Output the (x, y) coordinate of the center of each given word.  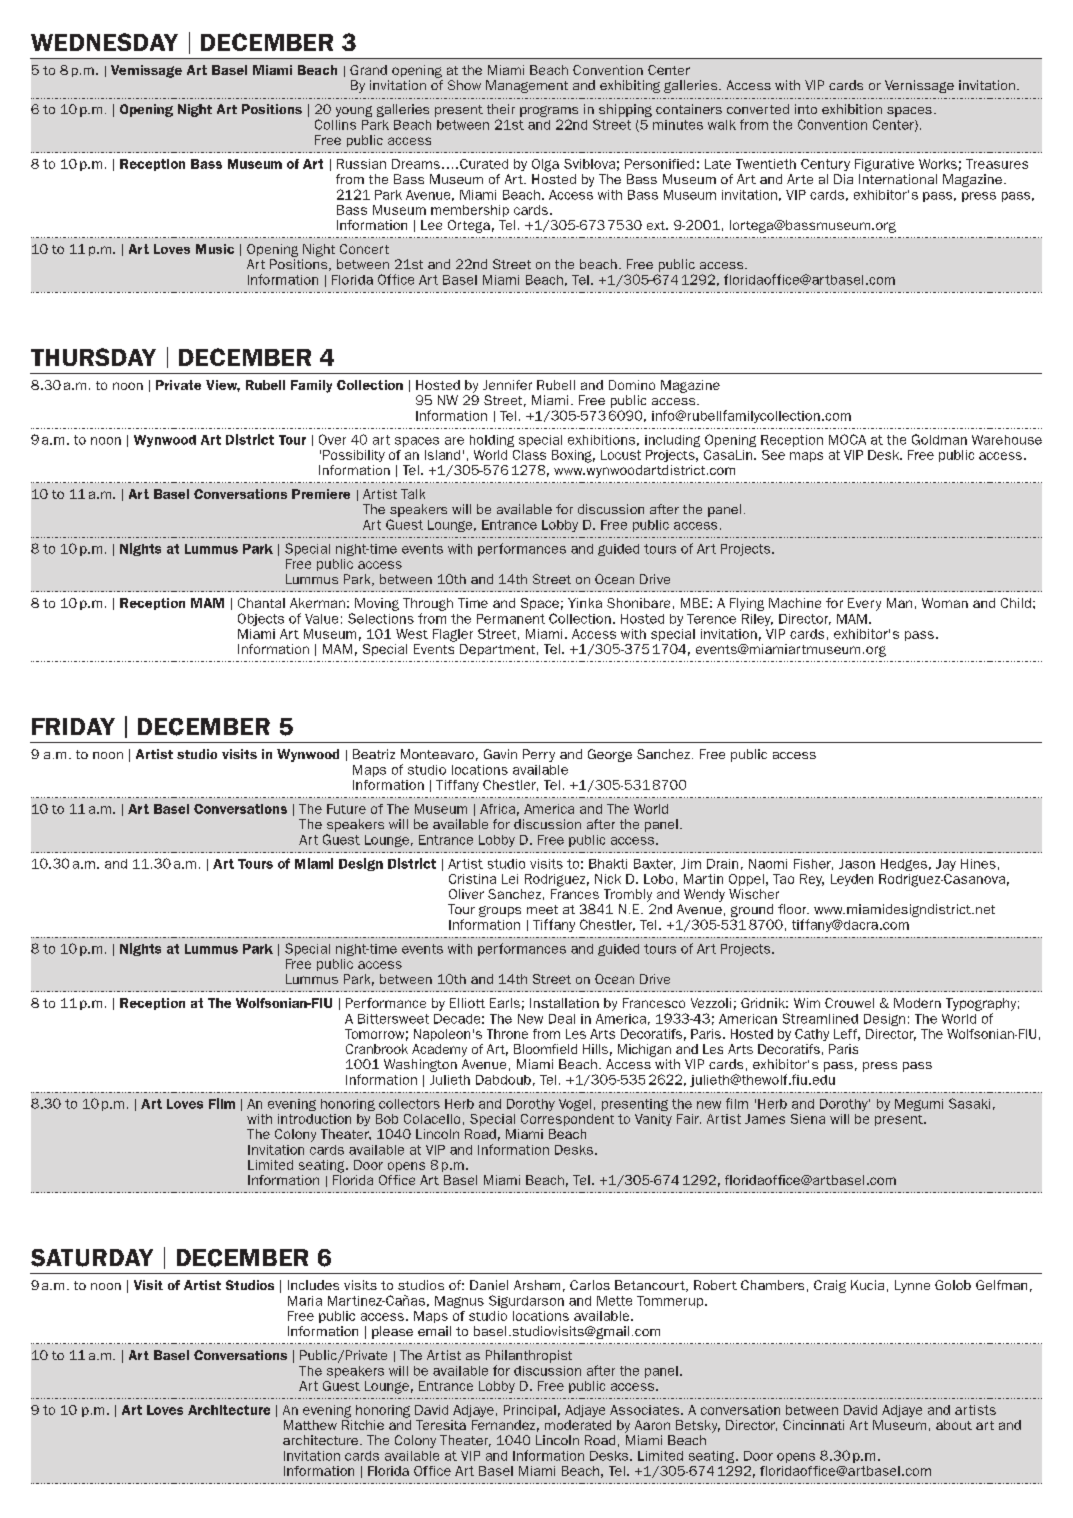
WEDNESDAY (104, 42)
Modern (917, 1003)
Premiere (321, 494)
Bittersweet (393, 1019)
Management (527, 86)
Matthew (310, 1425)
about (954, 1425)
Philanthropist (529, 1356)
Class (529, 455)
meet (542, 909)
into (806, 109)
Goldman (939, 439)
